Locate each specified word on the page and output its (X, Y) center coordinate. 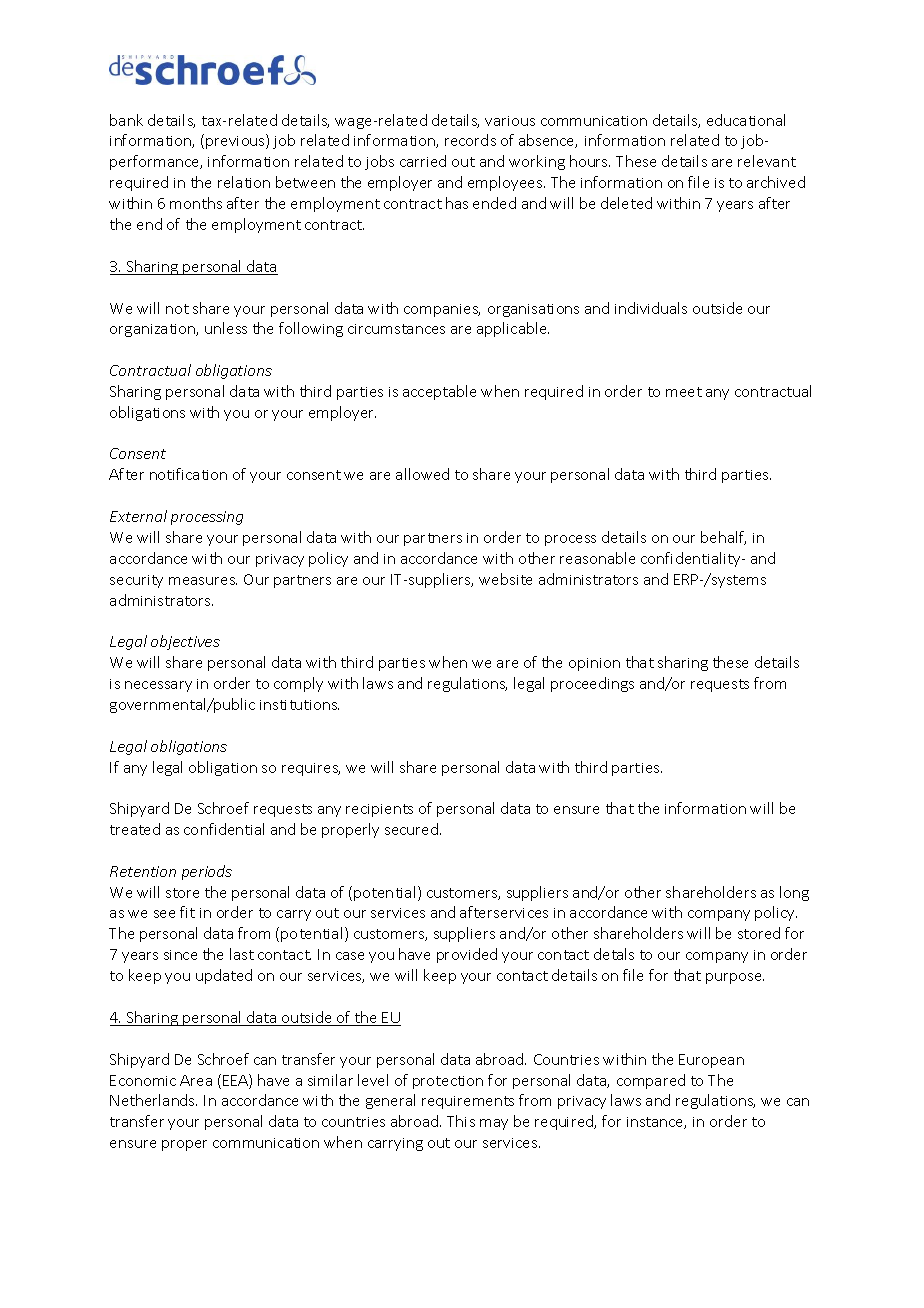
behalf (723, 538)
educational (746, 120)
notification (188, 474)
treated (135, 829)
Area (196, 1080)
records (470, 140)
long (794, 893)
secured (411, 829)
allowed (422, 474)
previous (236, 141)
